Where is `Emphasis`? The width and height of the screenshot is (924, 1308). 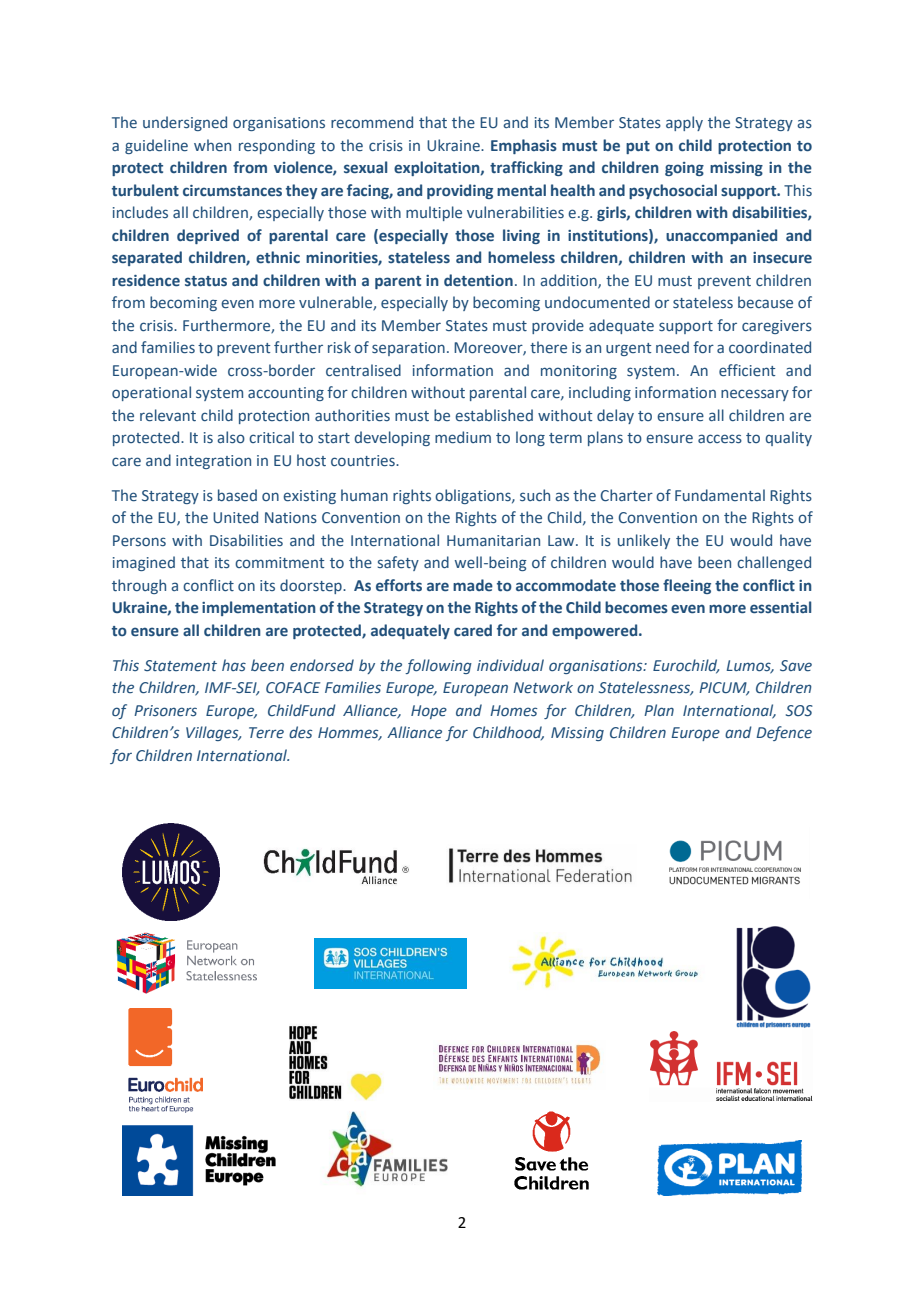 Emphasis is located at coordinates (524, 146).
